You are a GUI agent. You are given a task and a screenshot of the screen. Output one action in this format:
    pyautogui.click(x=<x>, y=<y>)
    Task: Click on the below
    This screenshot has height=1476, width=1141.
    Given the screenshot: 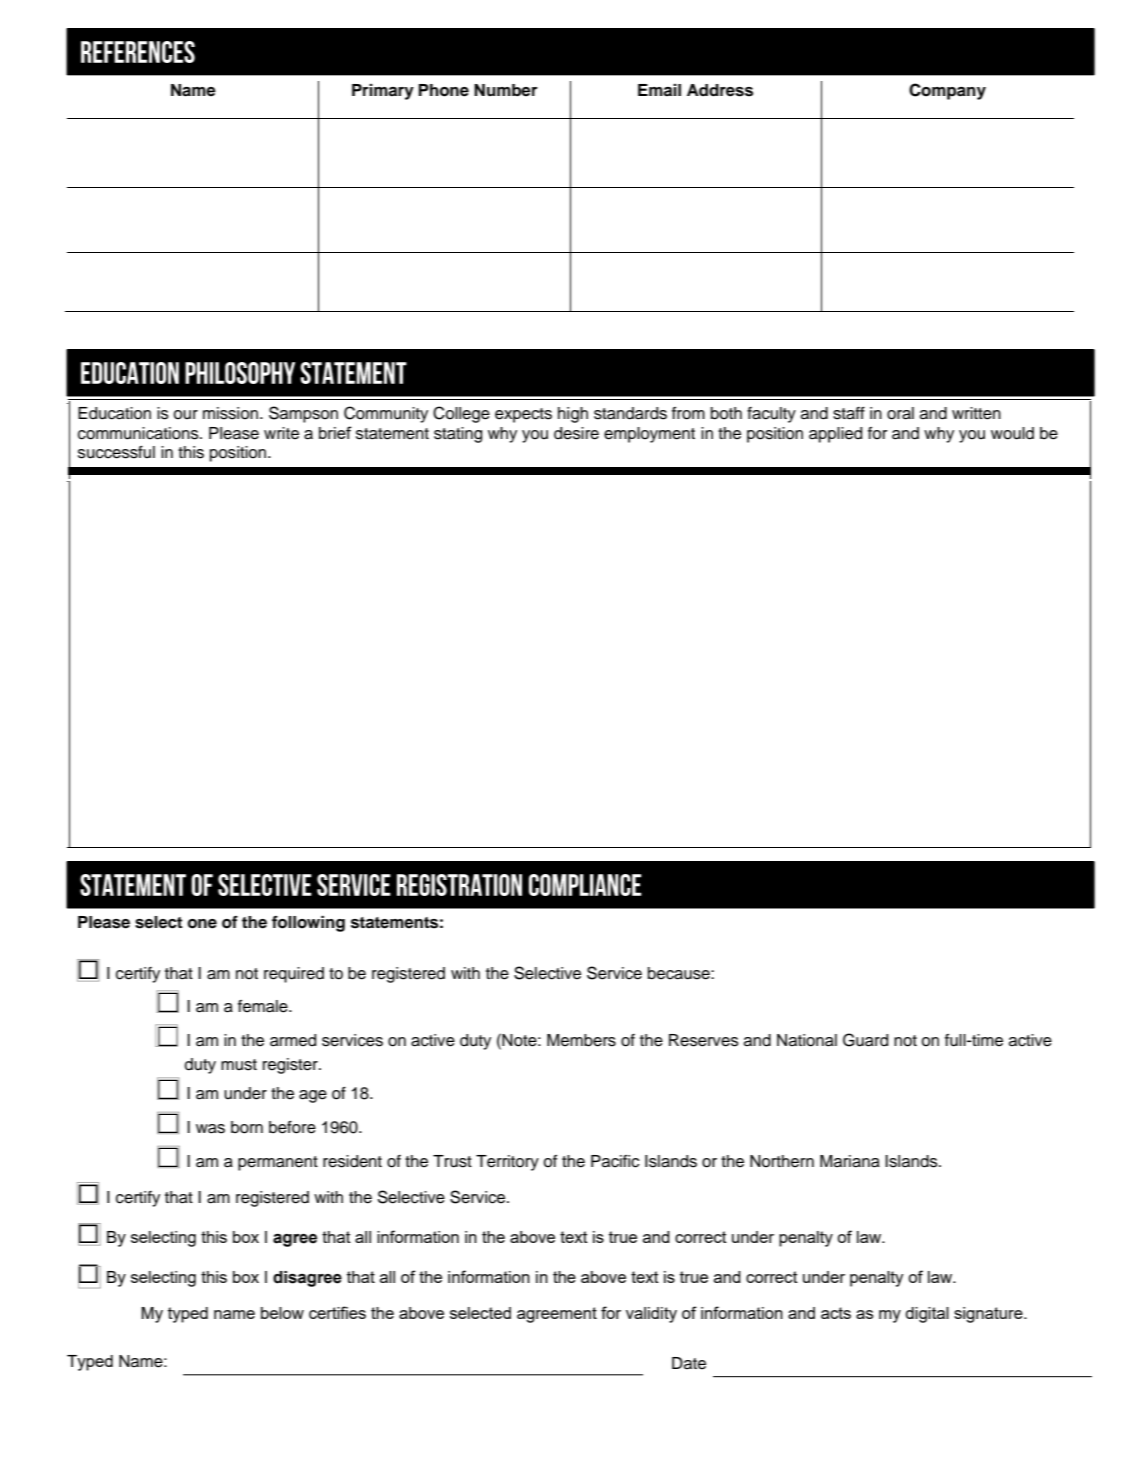 What is the action you would take?
    pyautogui.click(x=282, y=1313)
